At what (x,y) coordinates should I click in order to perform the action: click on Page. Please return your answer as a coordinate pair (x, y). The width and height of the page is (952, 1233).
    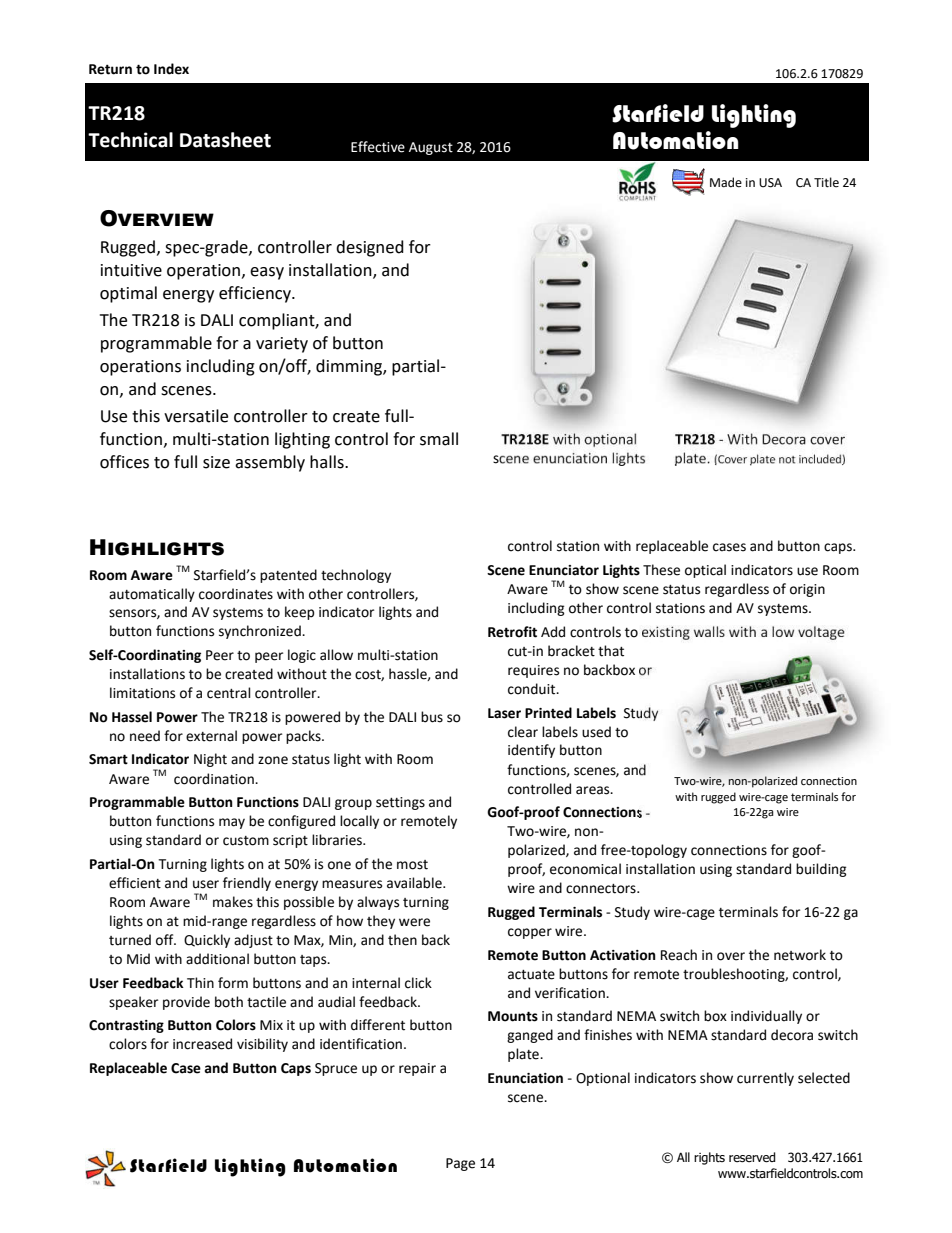
    Looking at the image, I should click on (460, 1164).
